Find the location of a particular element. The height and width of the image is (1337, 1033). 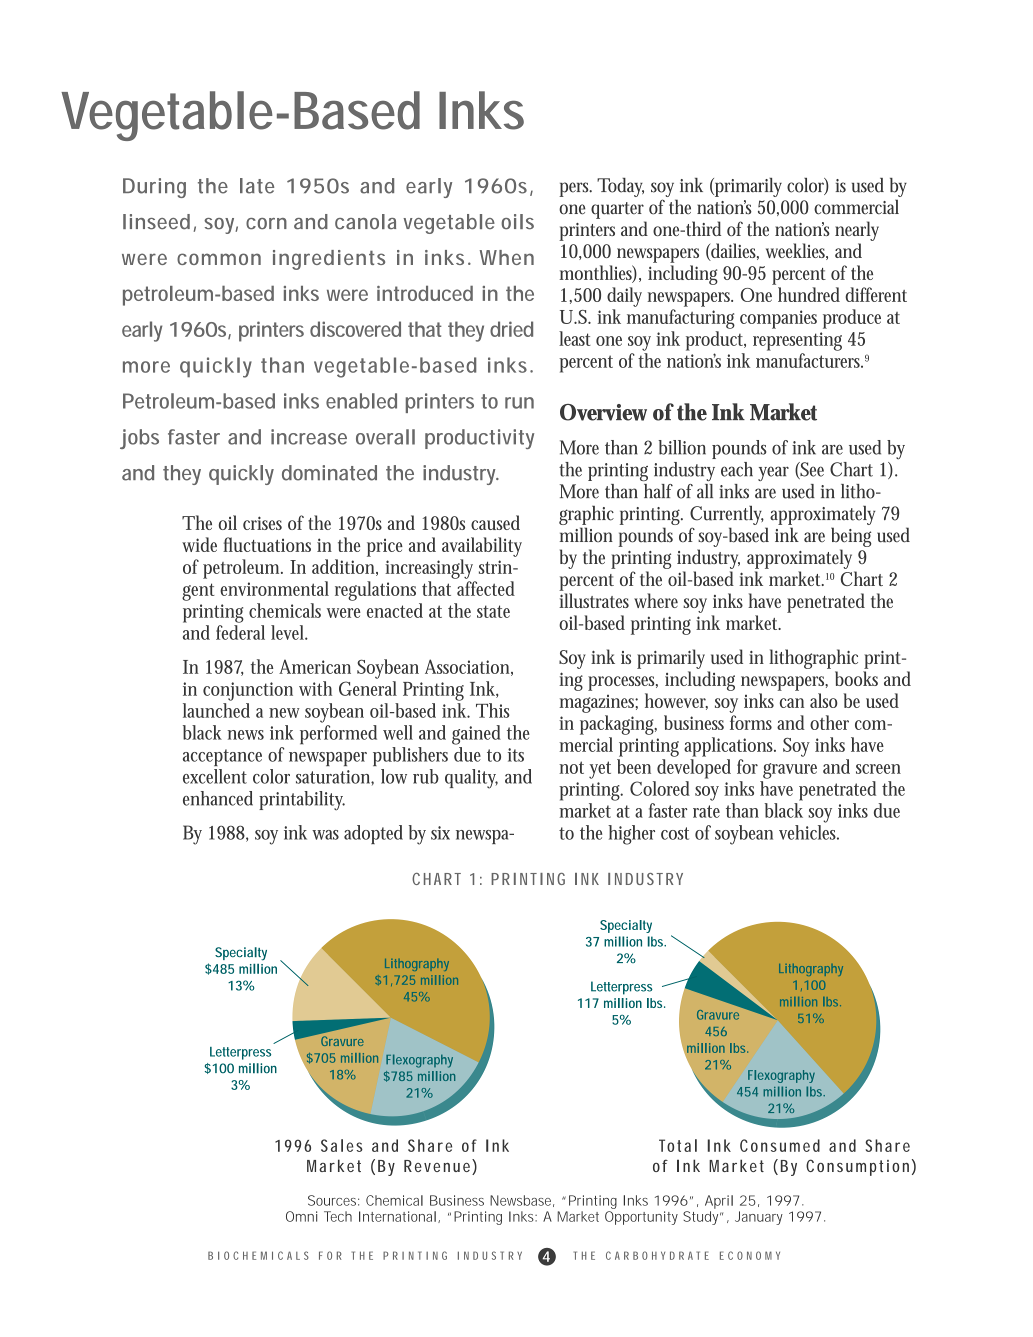

year is located at coordinates (773, 473).
